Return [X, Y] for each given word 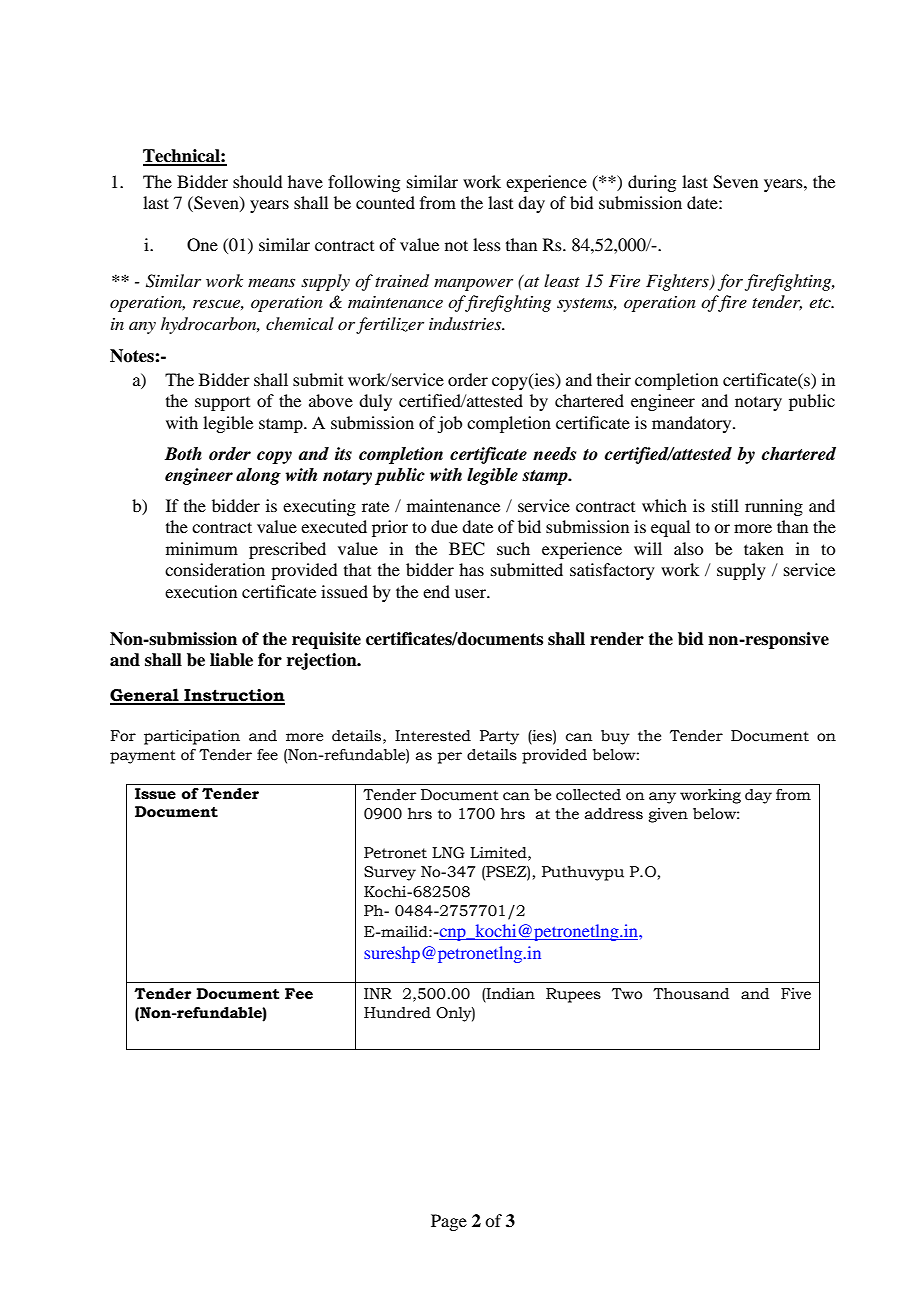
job [449, 424]
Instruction [233, 696]
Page [449, 1222]
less [487, 244]
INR [378, 993]
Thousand [691, 994]
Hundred [397, 1013]
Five [796, 994]
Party [499, 737]
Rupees [573, 995]
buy [615, 737]
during [652, 183]
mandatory [693, 424]
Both [183, 454]
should [257, 181]
